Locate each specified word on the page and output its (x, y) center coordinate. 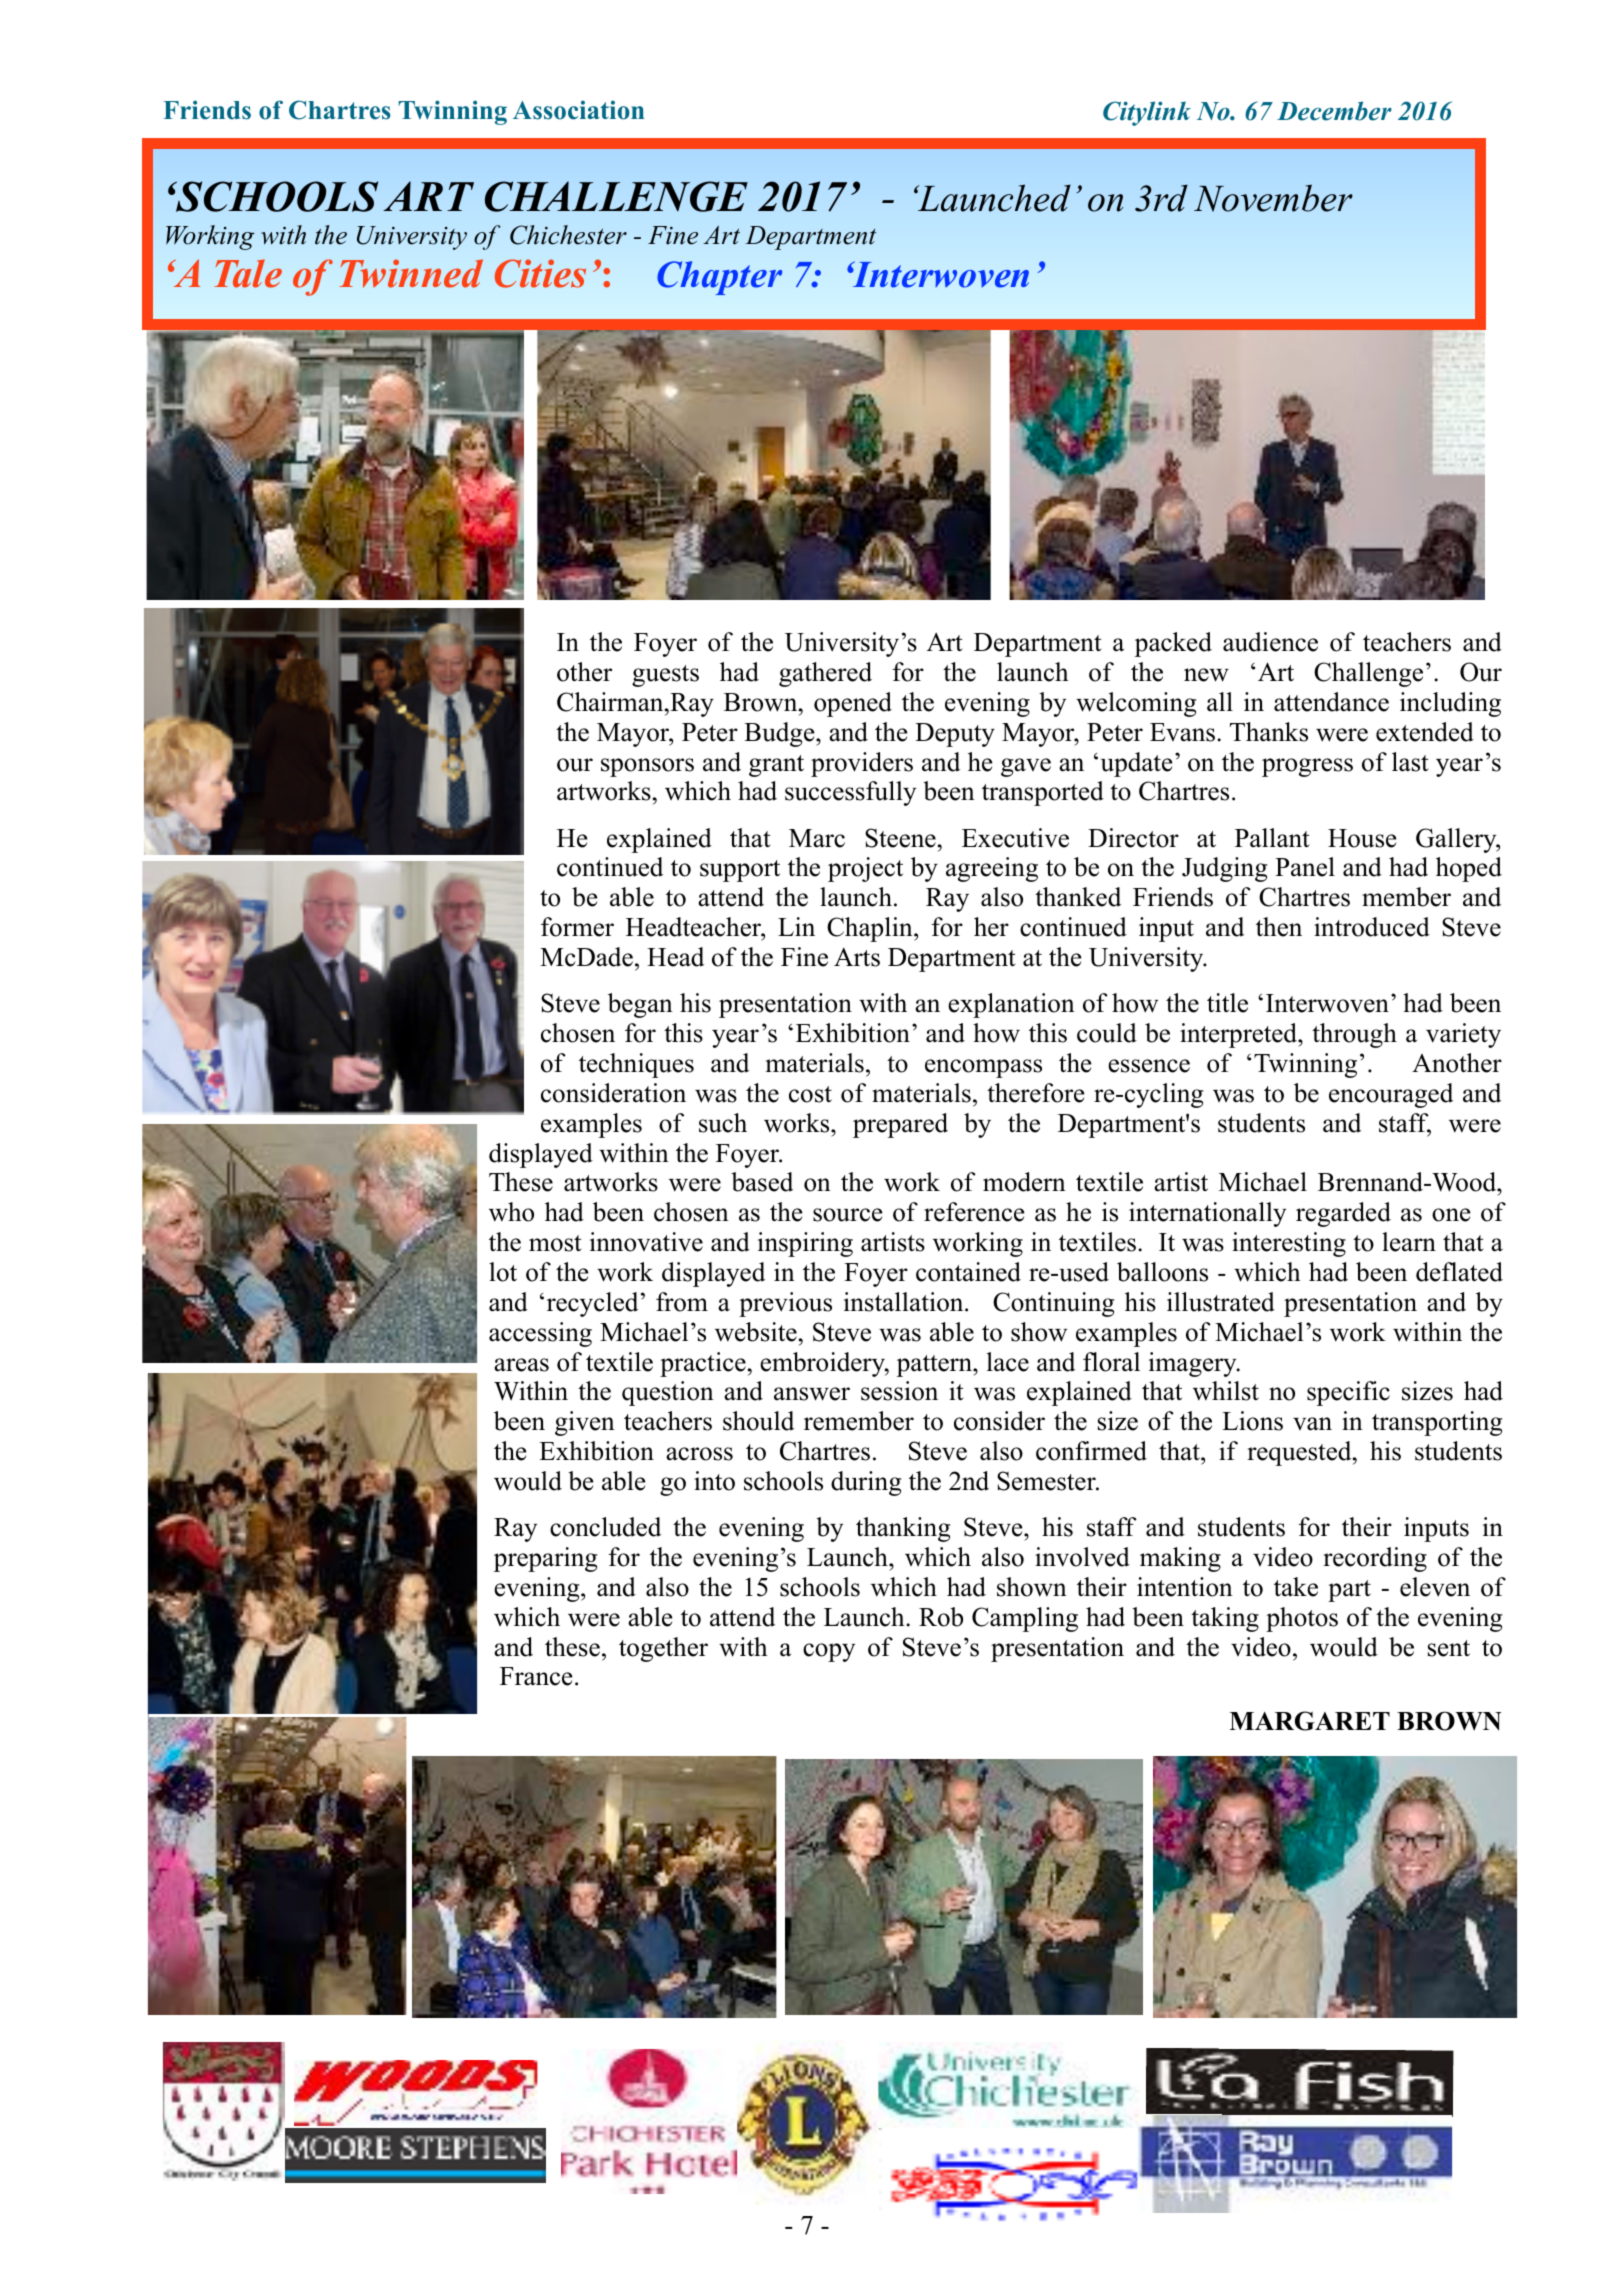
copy (829, 1652)
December (1334, 111)
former (577, 927)
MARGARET (1309, 1721)
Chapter (719, 278)
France (536, 1676)
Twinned (411, 273)
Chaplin (871, 929)
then (1279, 927)
